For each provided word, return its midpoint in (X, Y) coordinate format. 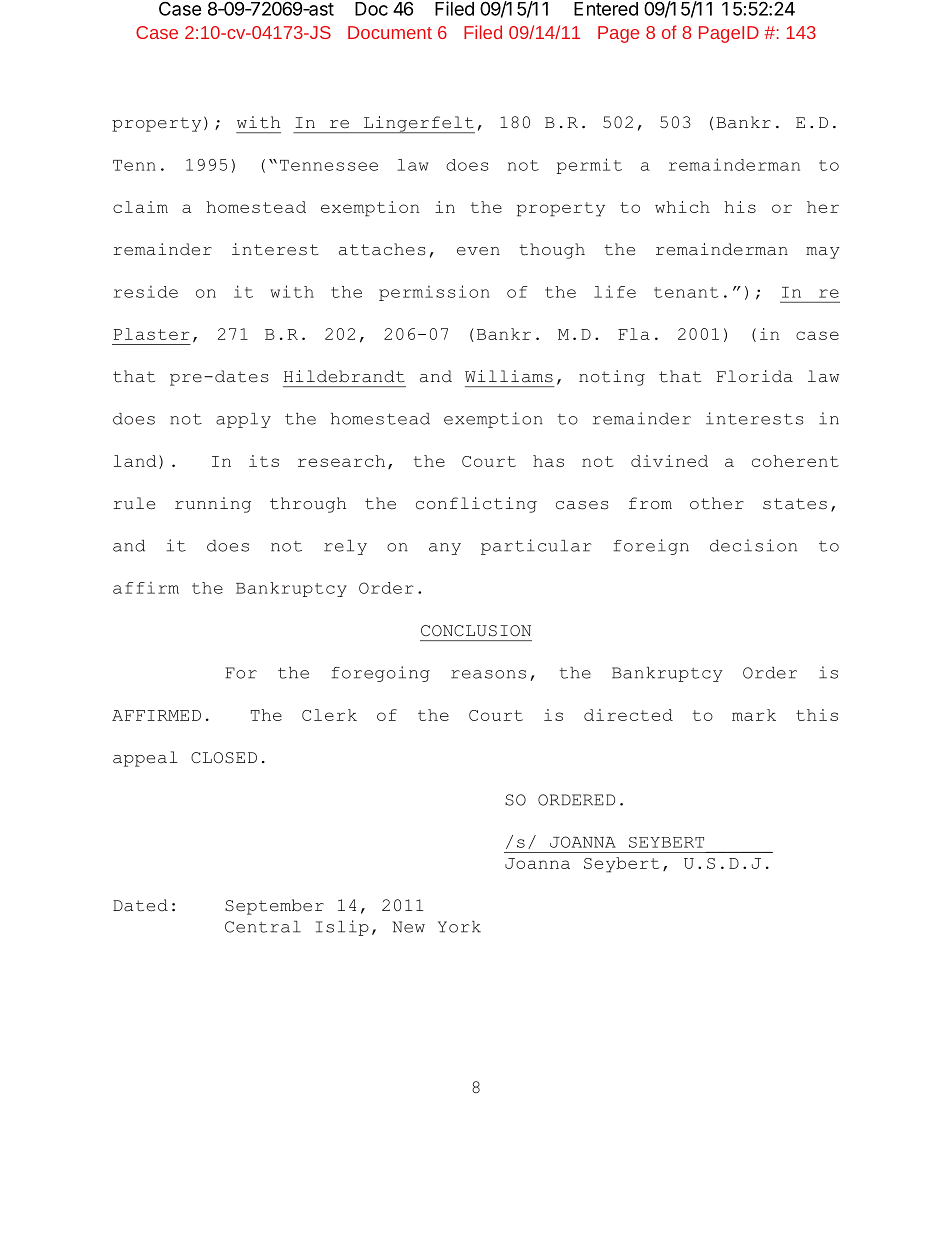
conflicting (476, 505)
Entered (606, 9)
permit (589, 166)
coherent (795, 461)
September (274, 907)
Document (390, 32)
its (264, 461)
